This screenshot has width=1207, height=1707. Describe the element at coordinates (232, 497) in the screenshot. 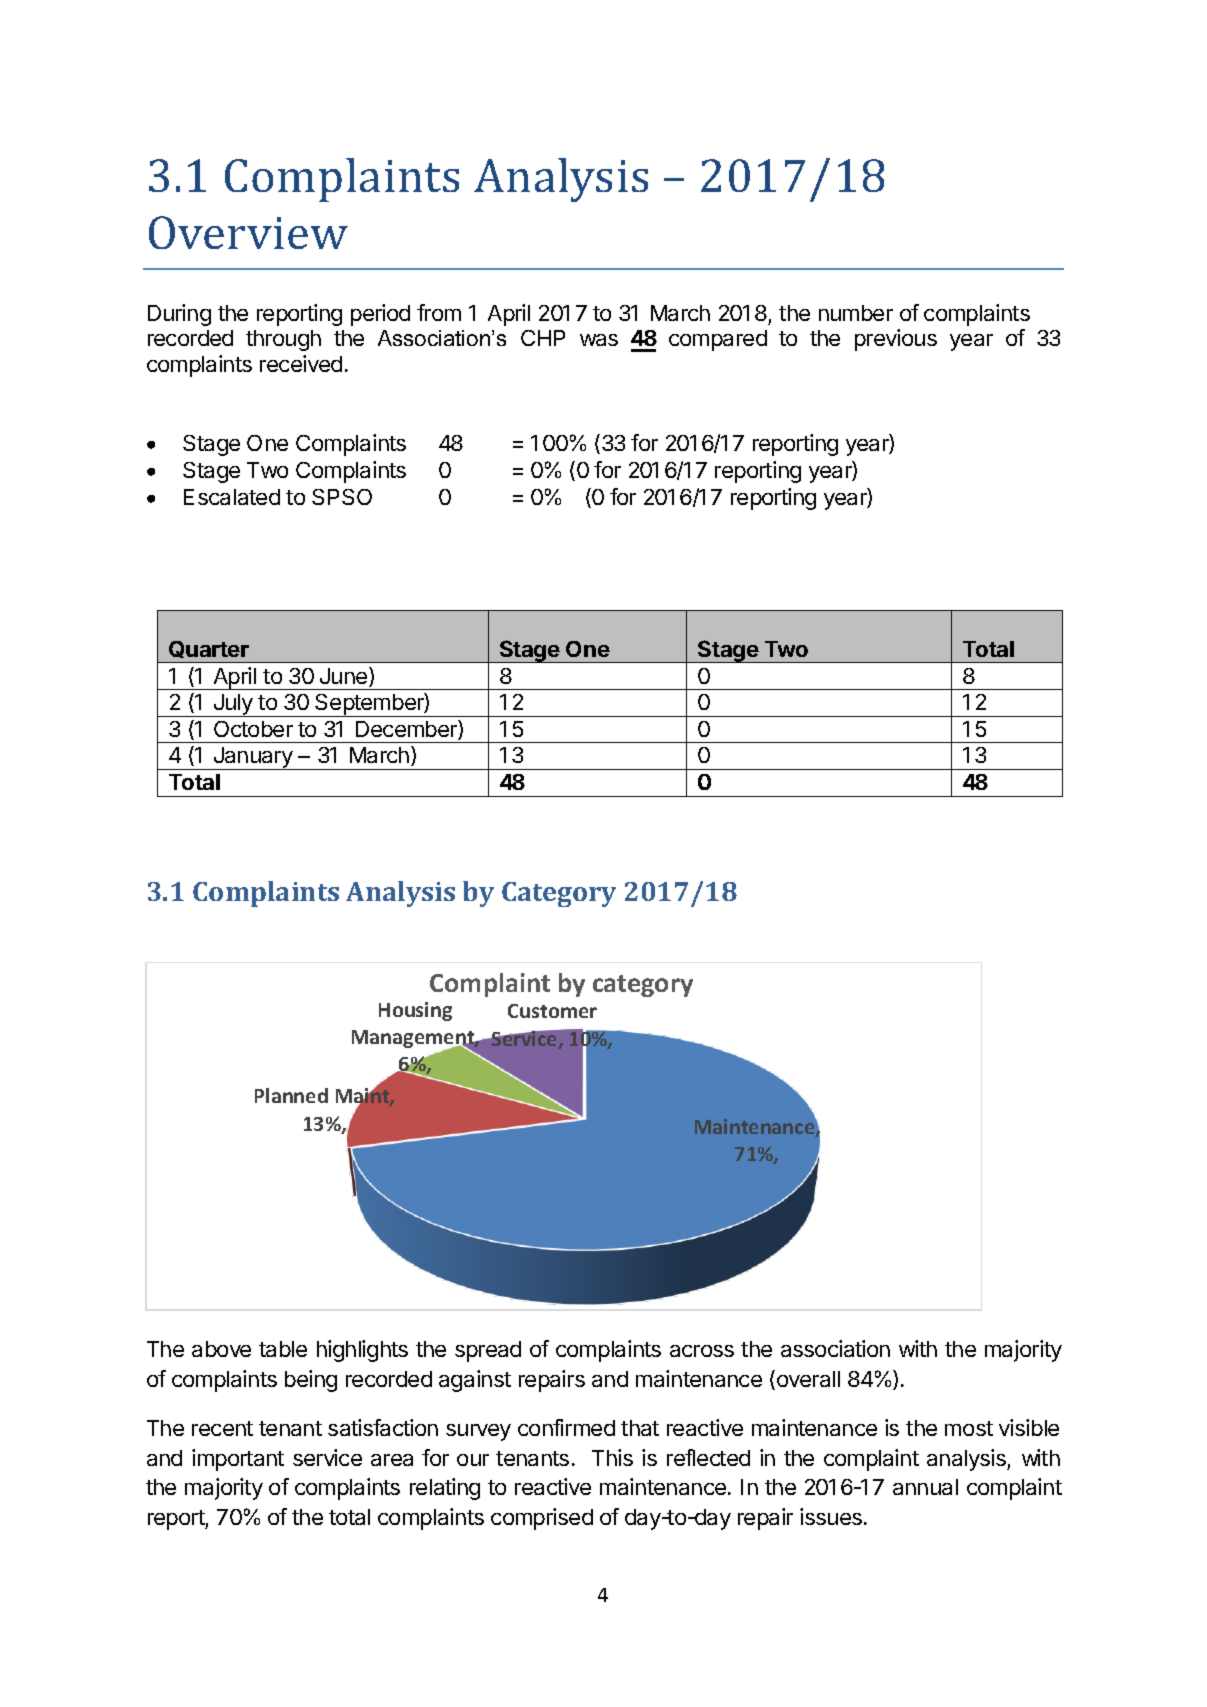

I see `Escalated` at that location.
